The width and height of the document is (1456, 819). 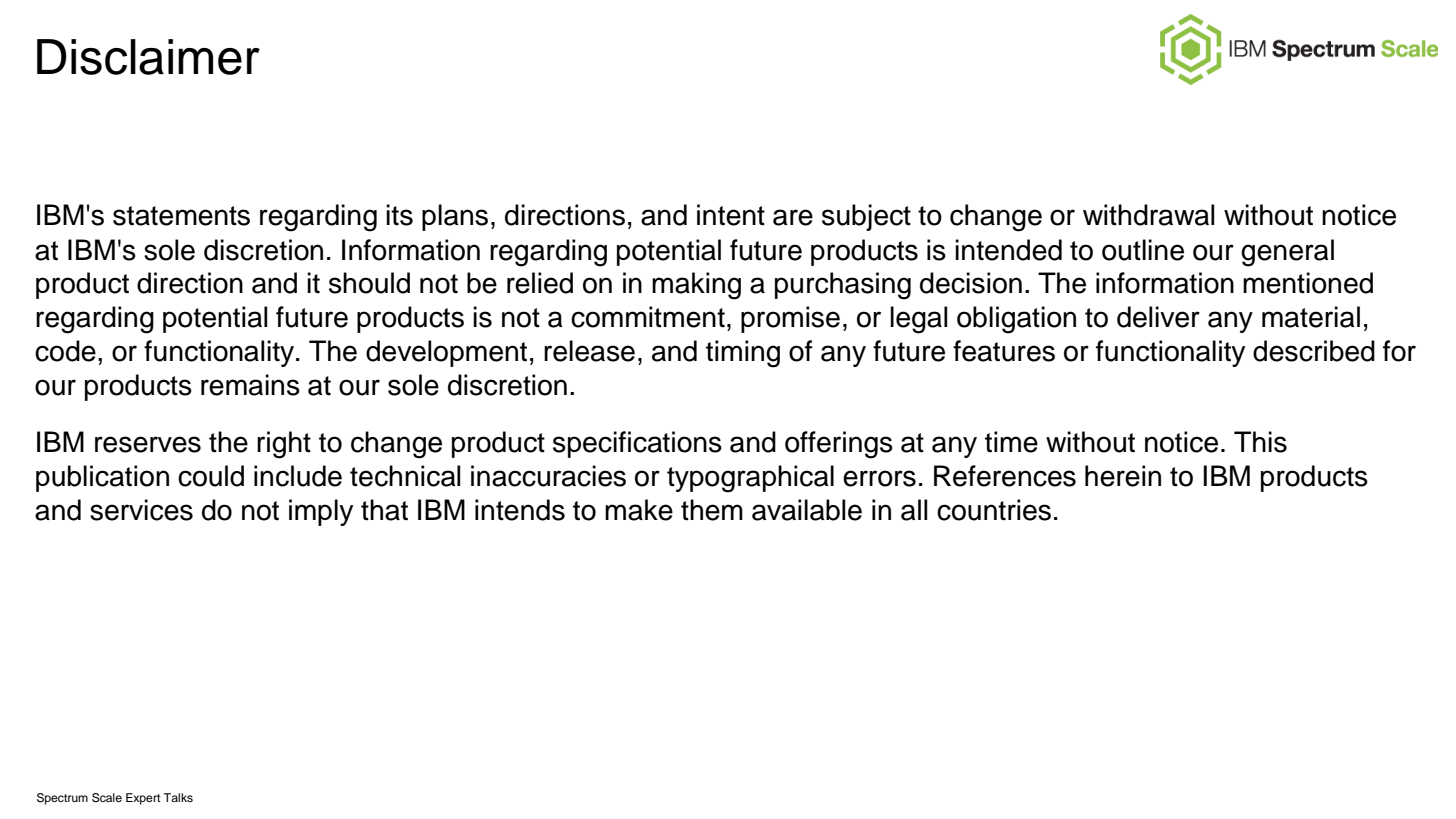 What do you see at coordinates (148, 444) in the document?
I see `reserves` at bounding box center [148, 444].
